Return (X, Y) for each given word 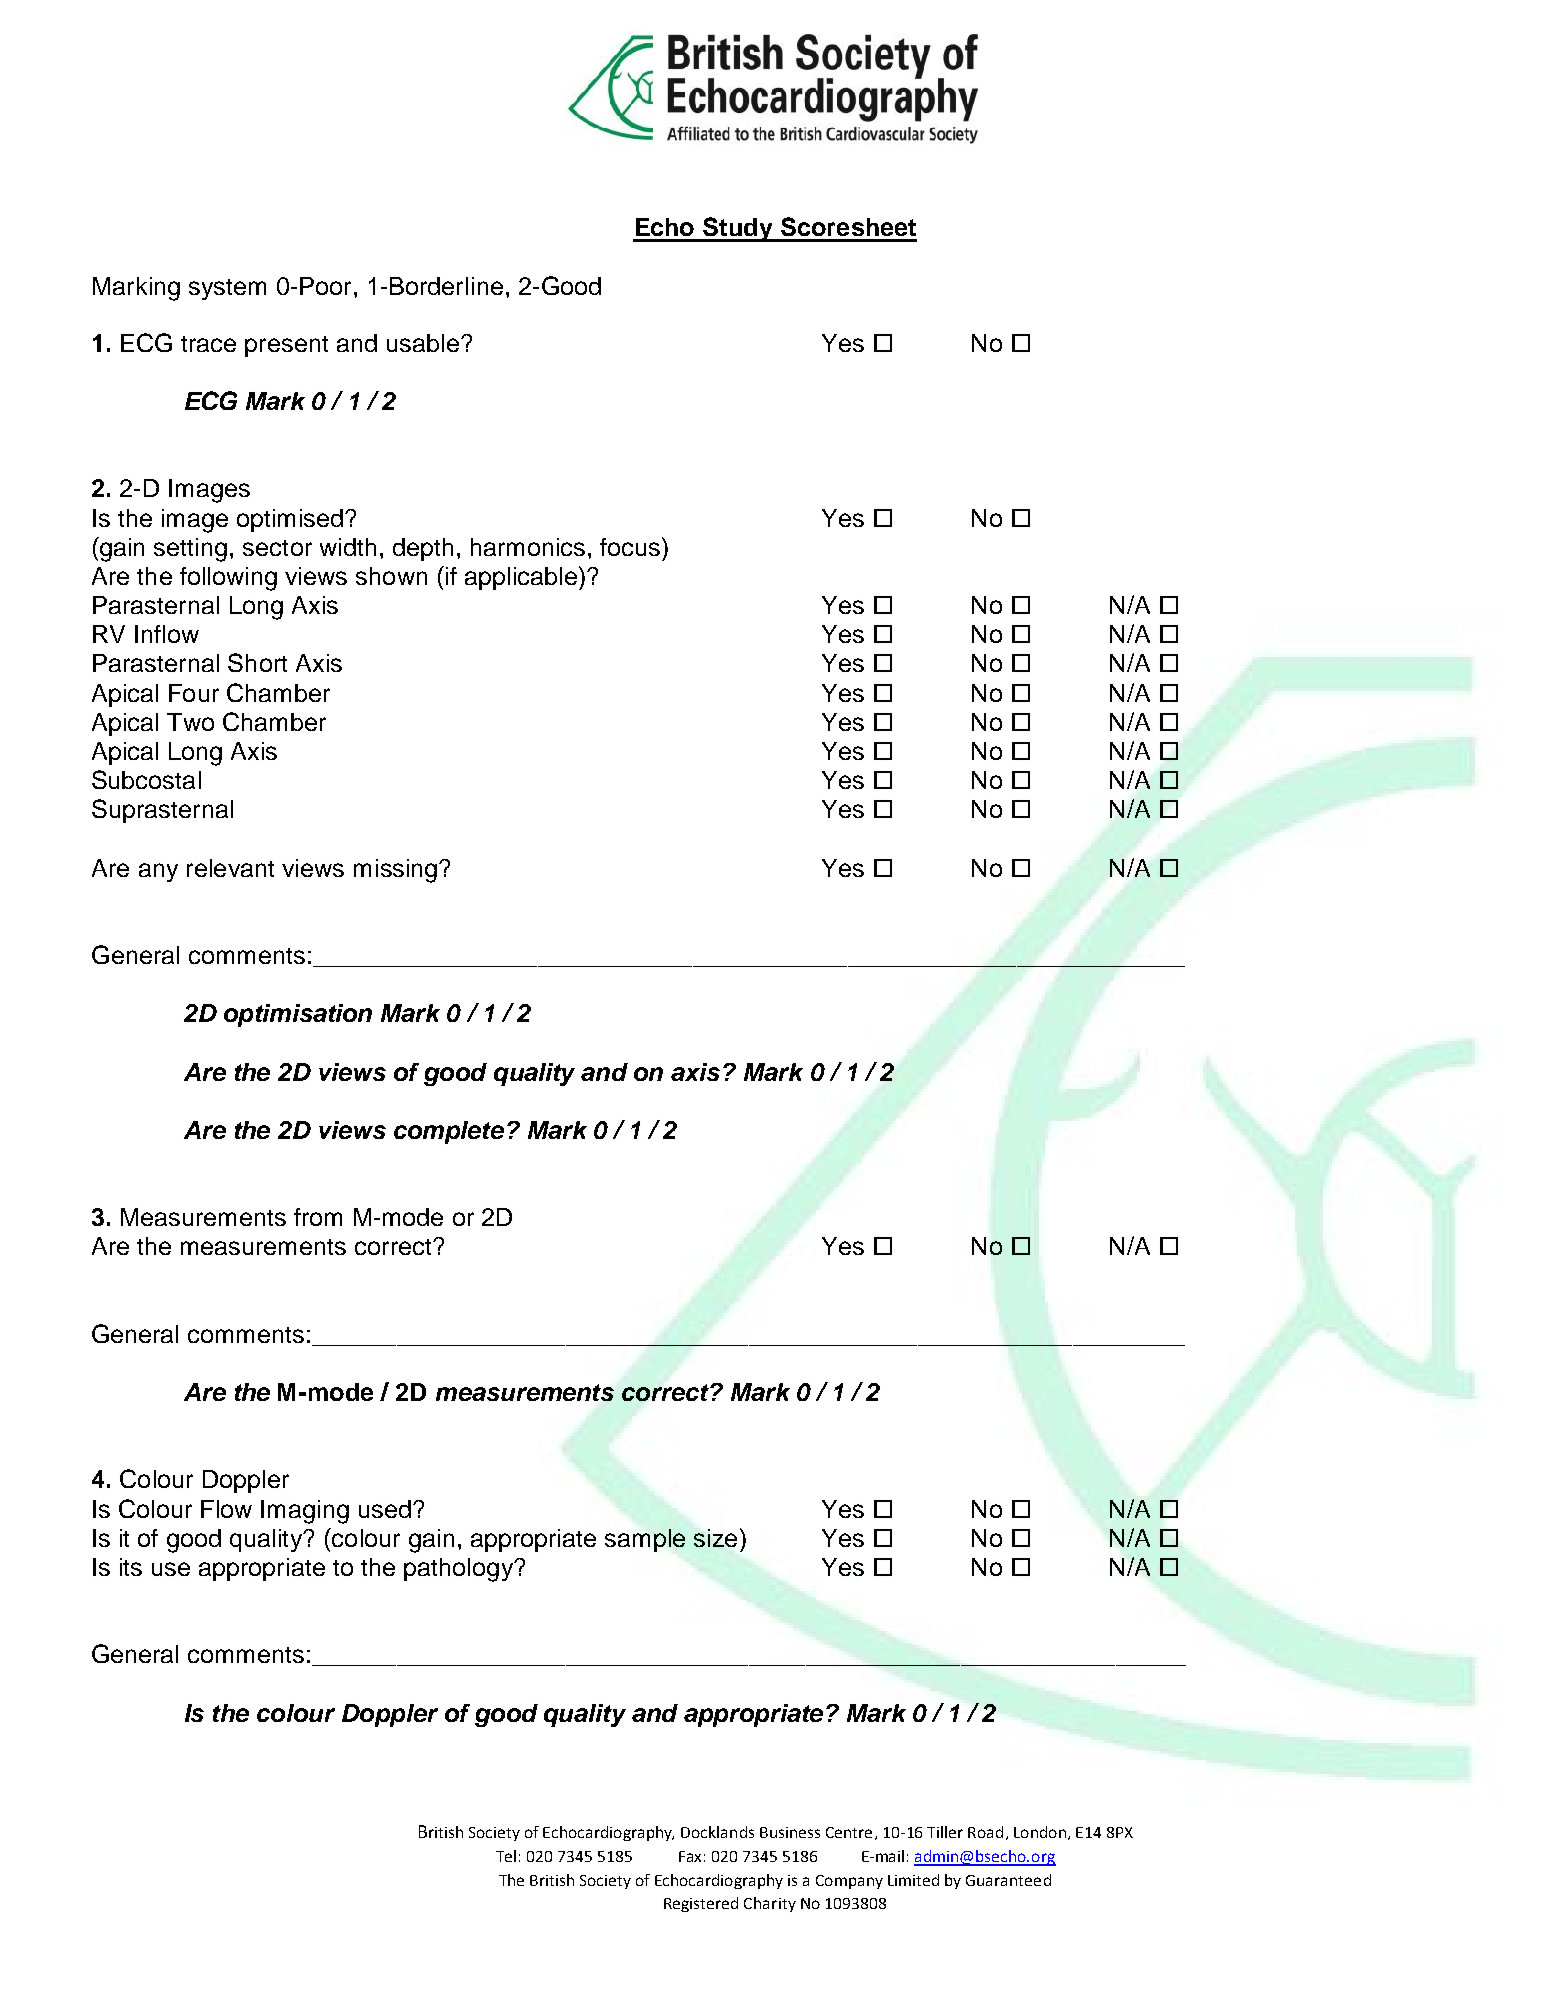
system (227, 289)
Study (738, 229)
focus (631, 546)
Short (257, 662)
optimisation (298, 1015)
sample (645, 1540)
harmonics (528, 547)
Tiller (945, 1832)
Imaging (305, 1512)
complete (449, 1132)
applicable (521, 578)
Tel (506, 1856)
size (715, 1538)
